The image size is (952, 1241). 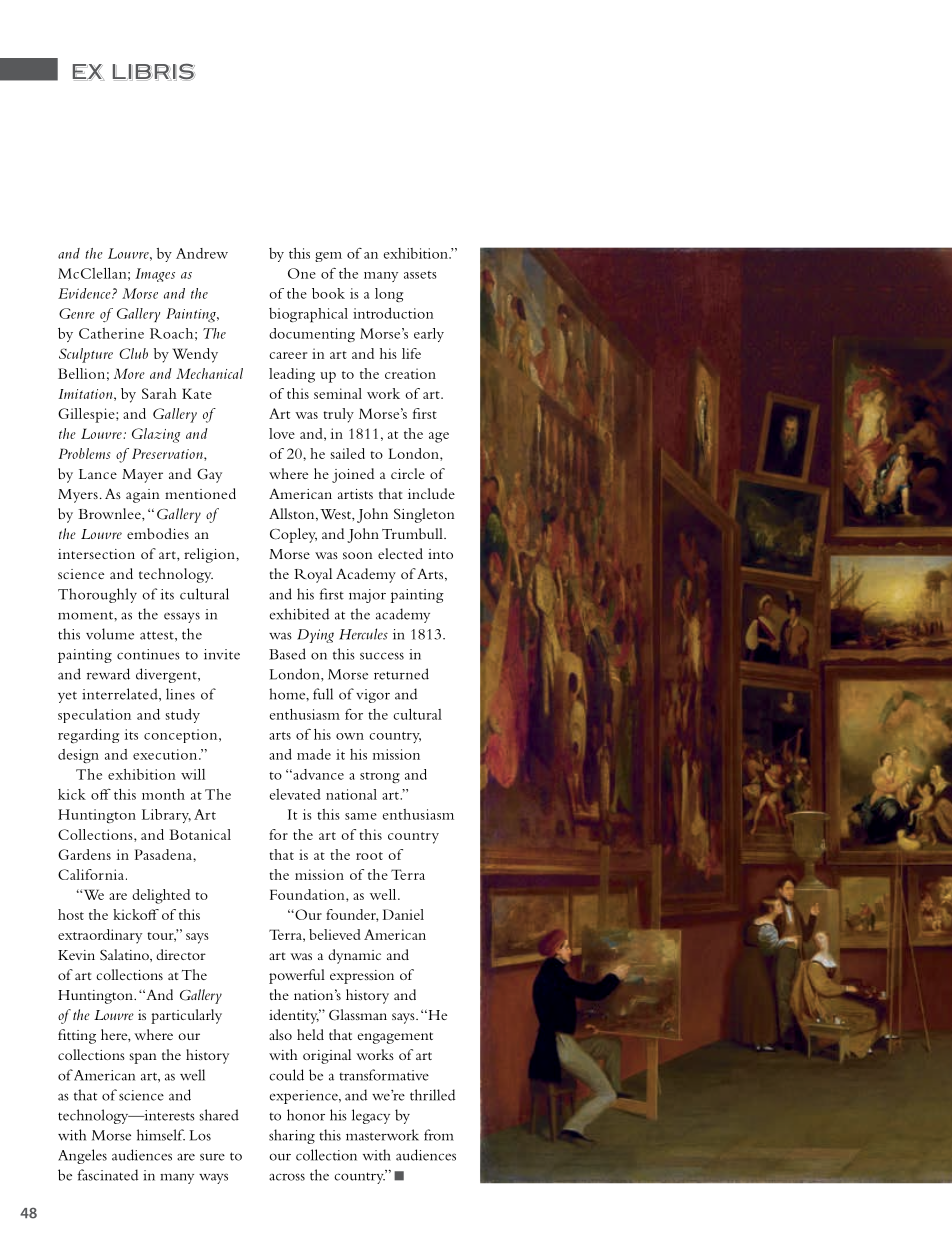 What do you see at coordinates (373, 696) in the page?
I see `vigor` at bounding box center [373, 696].
